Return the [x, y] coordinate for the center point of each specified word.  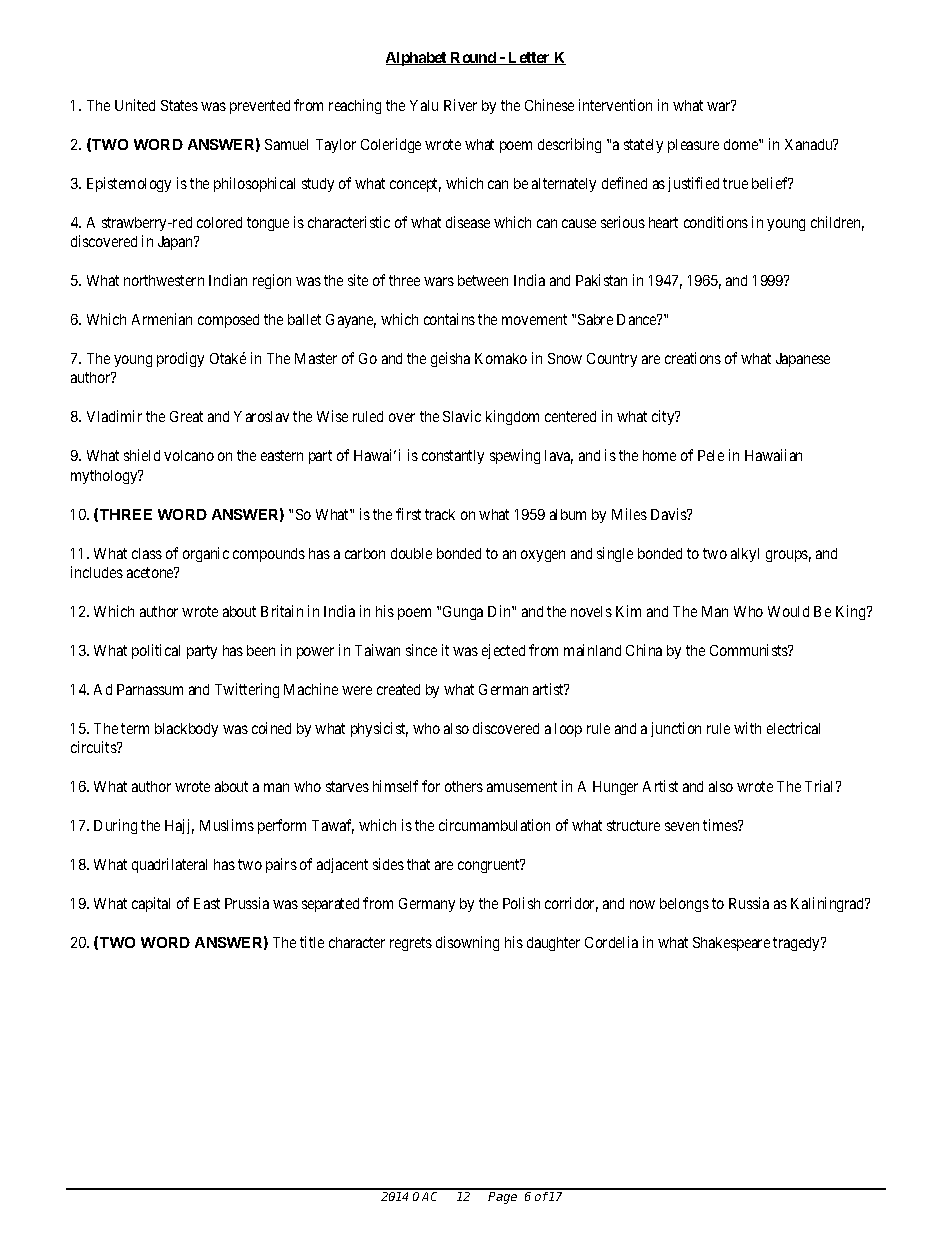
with [747, 728]
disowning [467, 943]
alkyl [745, 555]
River [460, 105]
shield [142, 455]
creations [693, 358]
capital [151, 904]
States [179, 105]
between [483, 280]
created [398, 689]
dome [742, 144]
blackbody [186, 730]
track [440, 514]
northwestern [164, 280]
